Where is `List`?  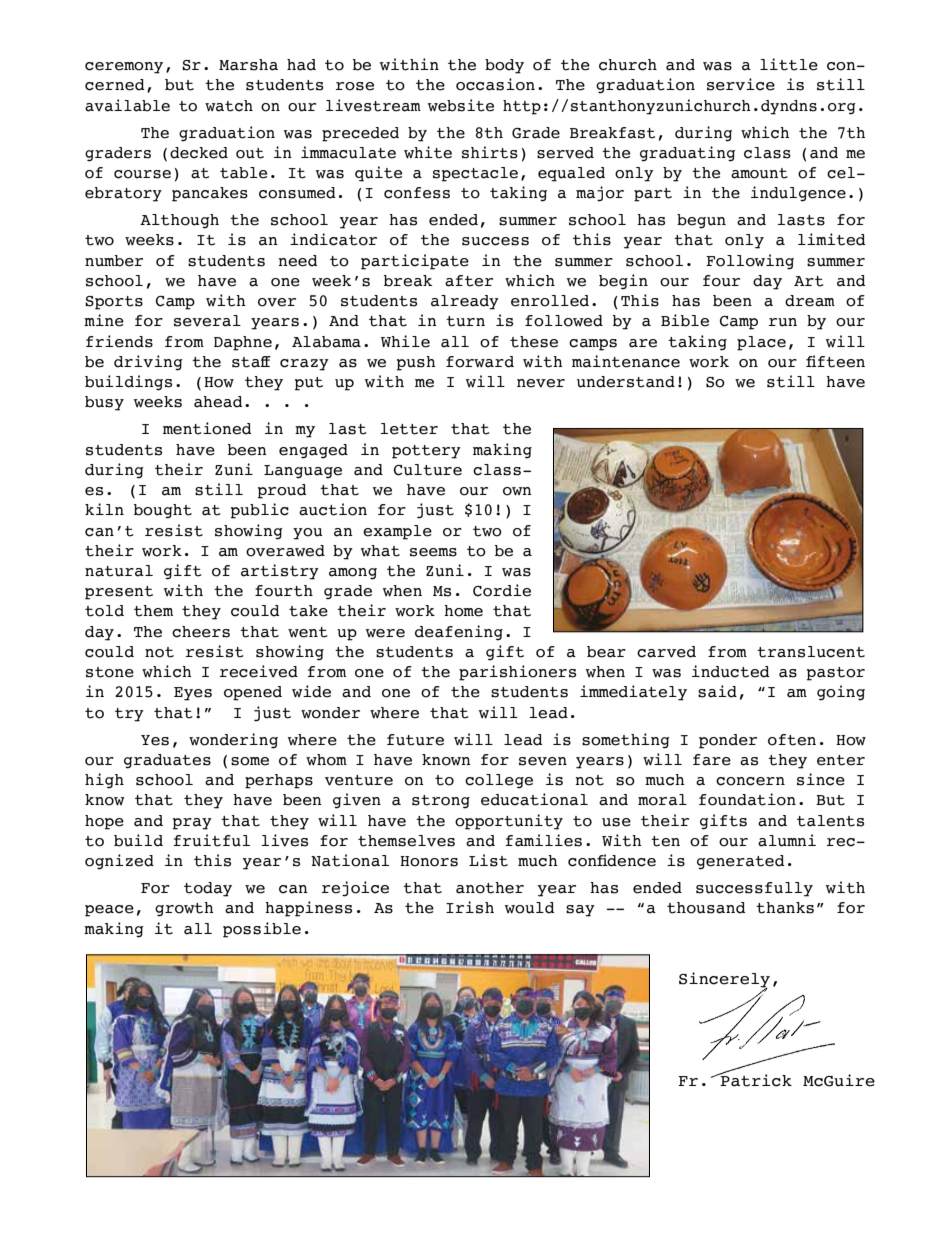
List is located at coordinates (488, 860).
